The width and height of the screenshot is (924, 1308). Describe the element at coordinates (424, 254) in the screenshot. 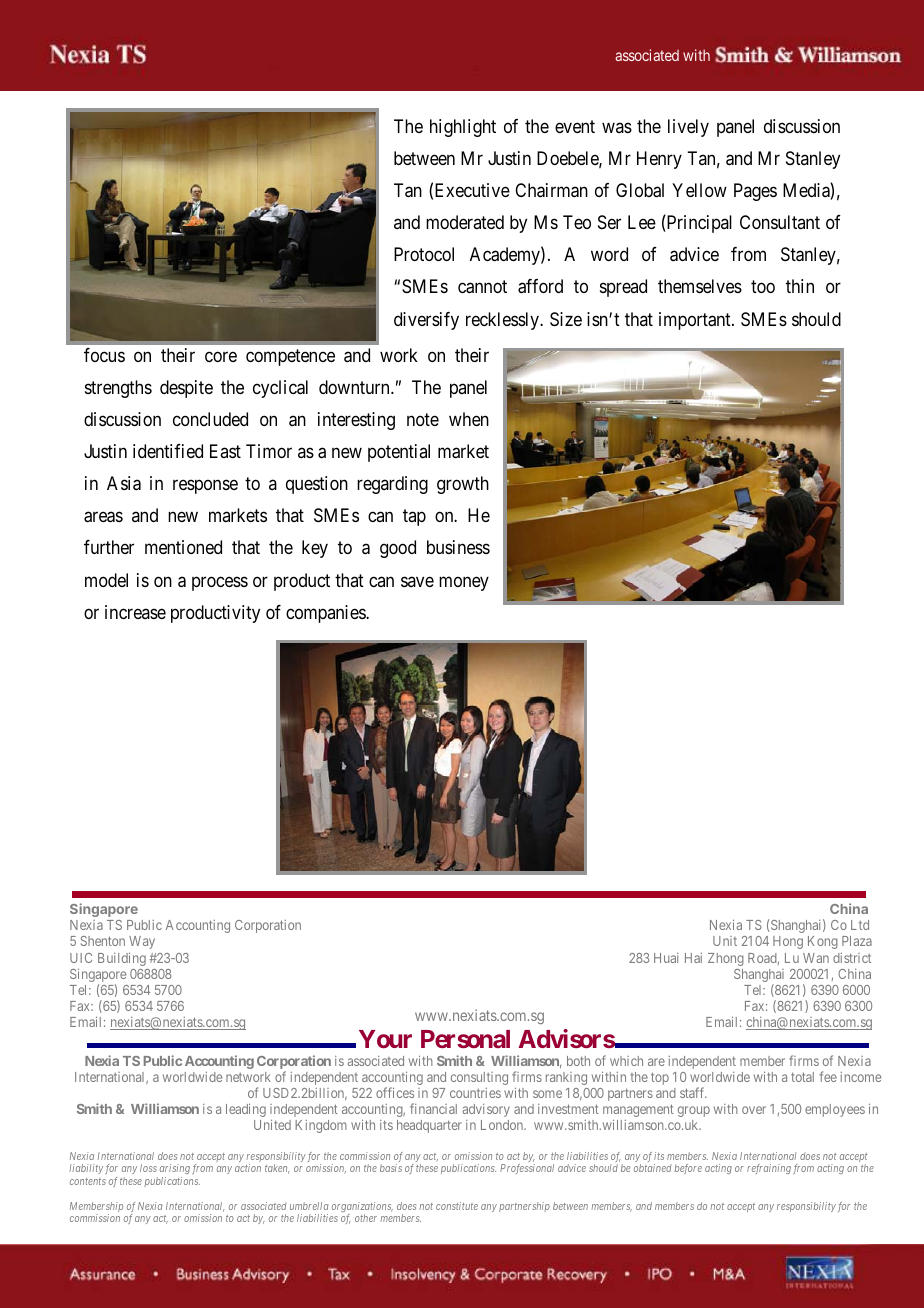

I see `Protocol` at that location.
